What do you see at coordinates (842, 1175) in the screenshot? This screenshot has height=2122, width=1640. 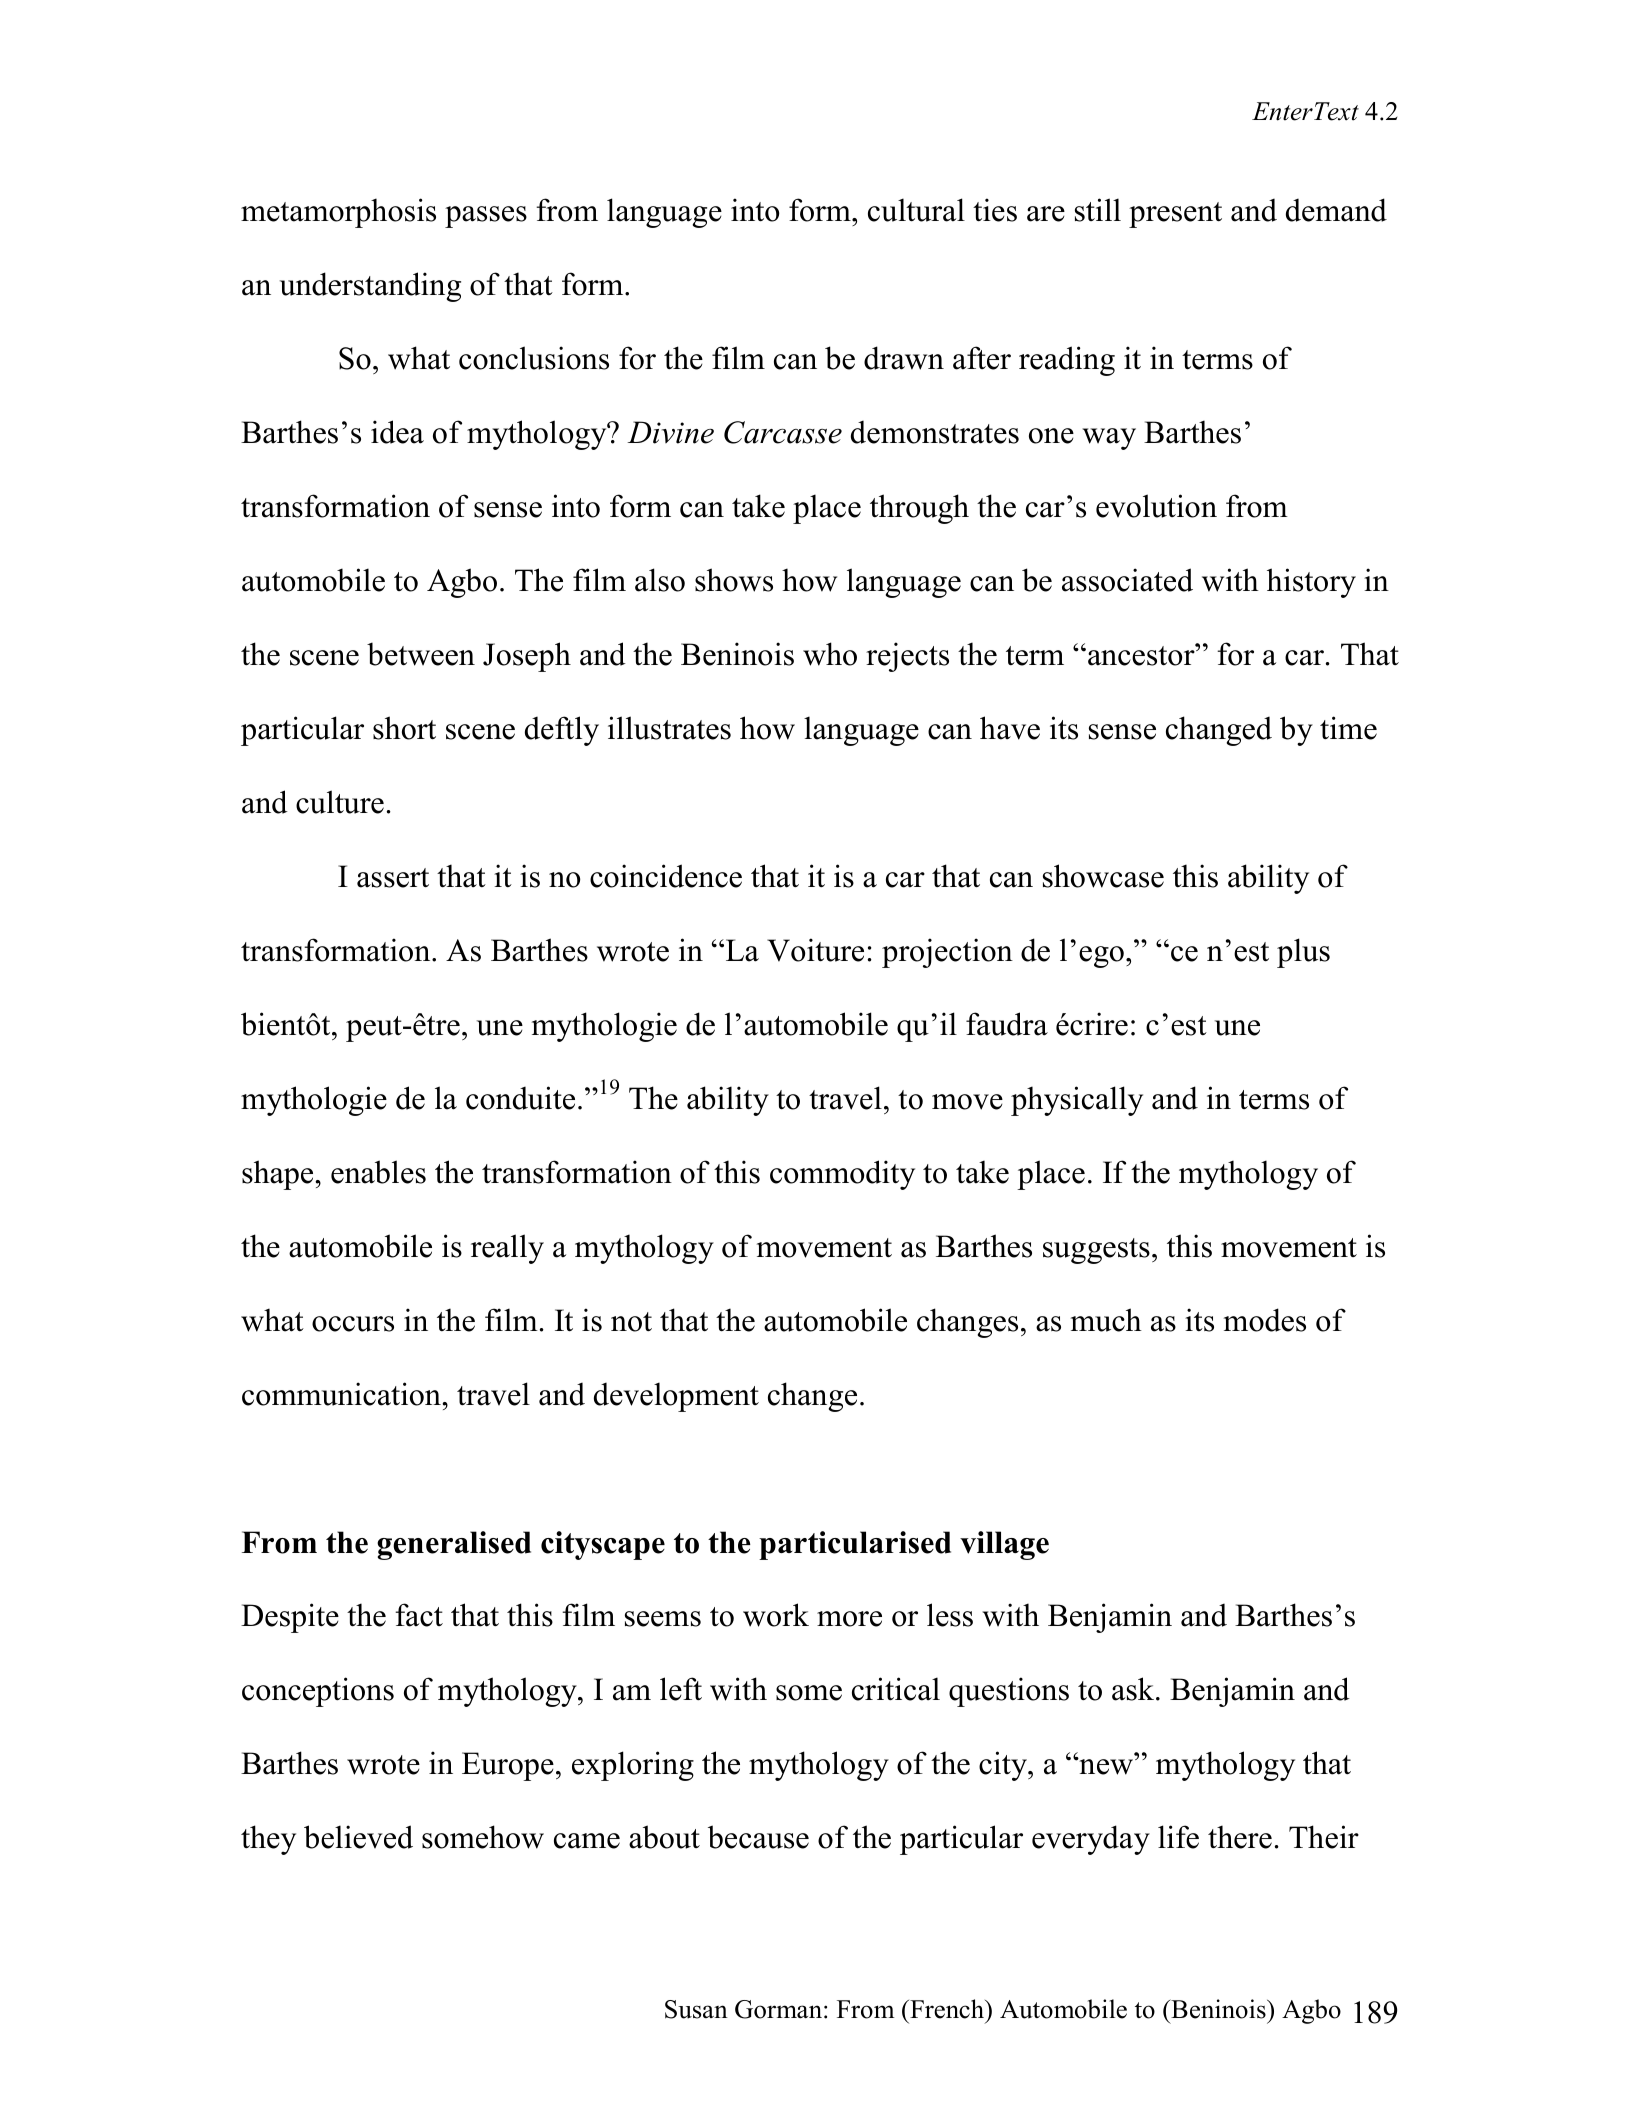 I see `commodity` at bounding box center [842, 1175].
